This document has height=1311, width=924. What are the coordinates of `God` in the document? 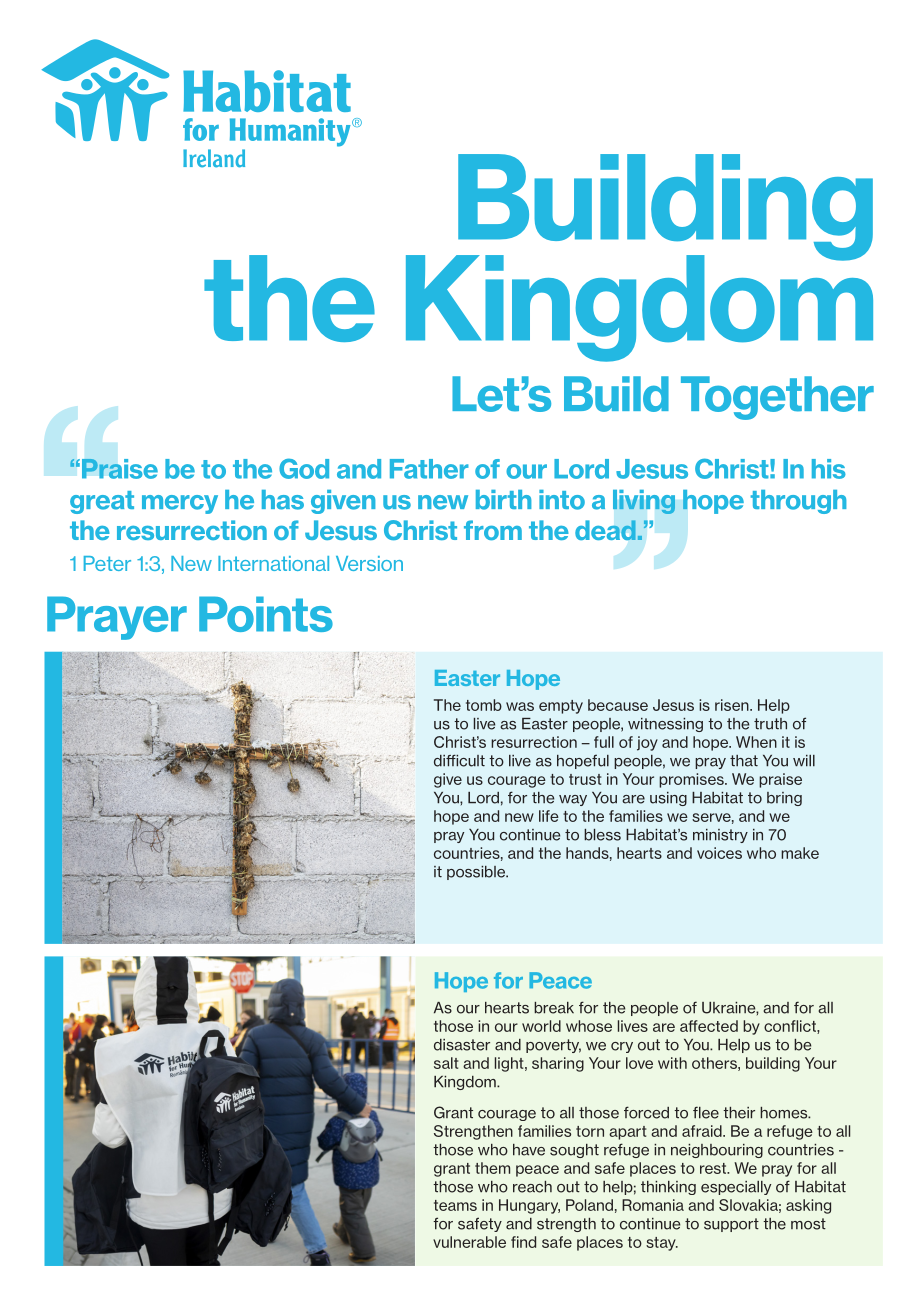 It's located at (304, 468).
